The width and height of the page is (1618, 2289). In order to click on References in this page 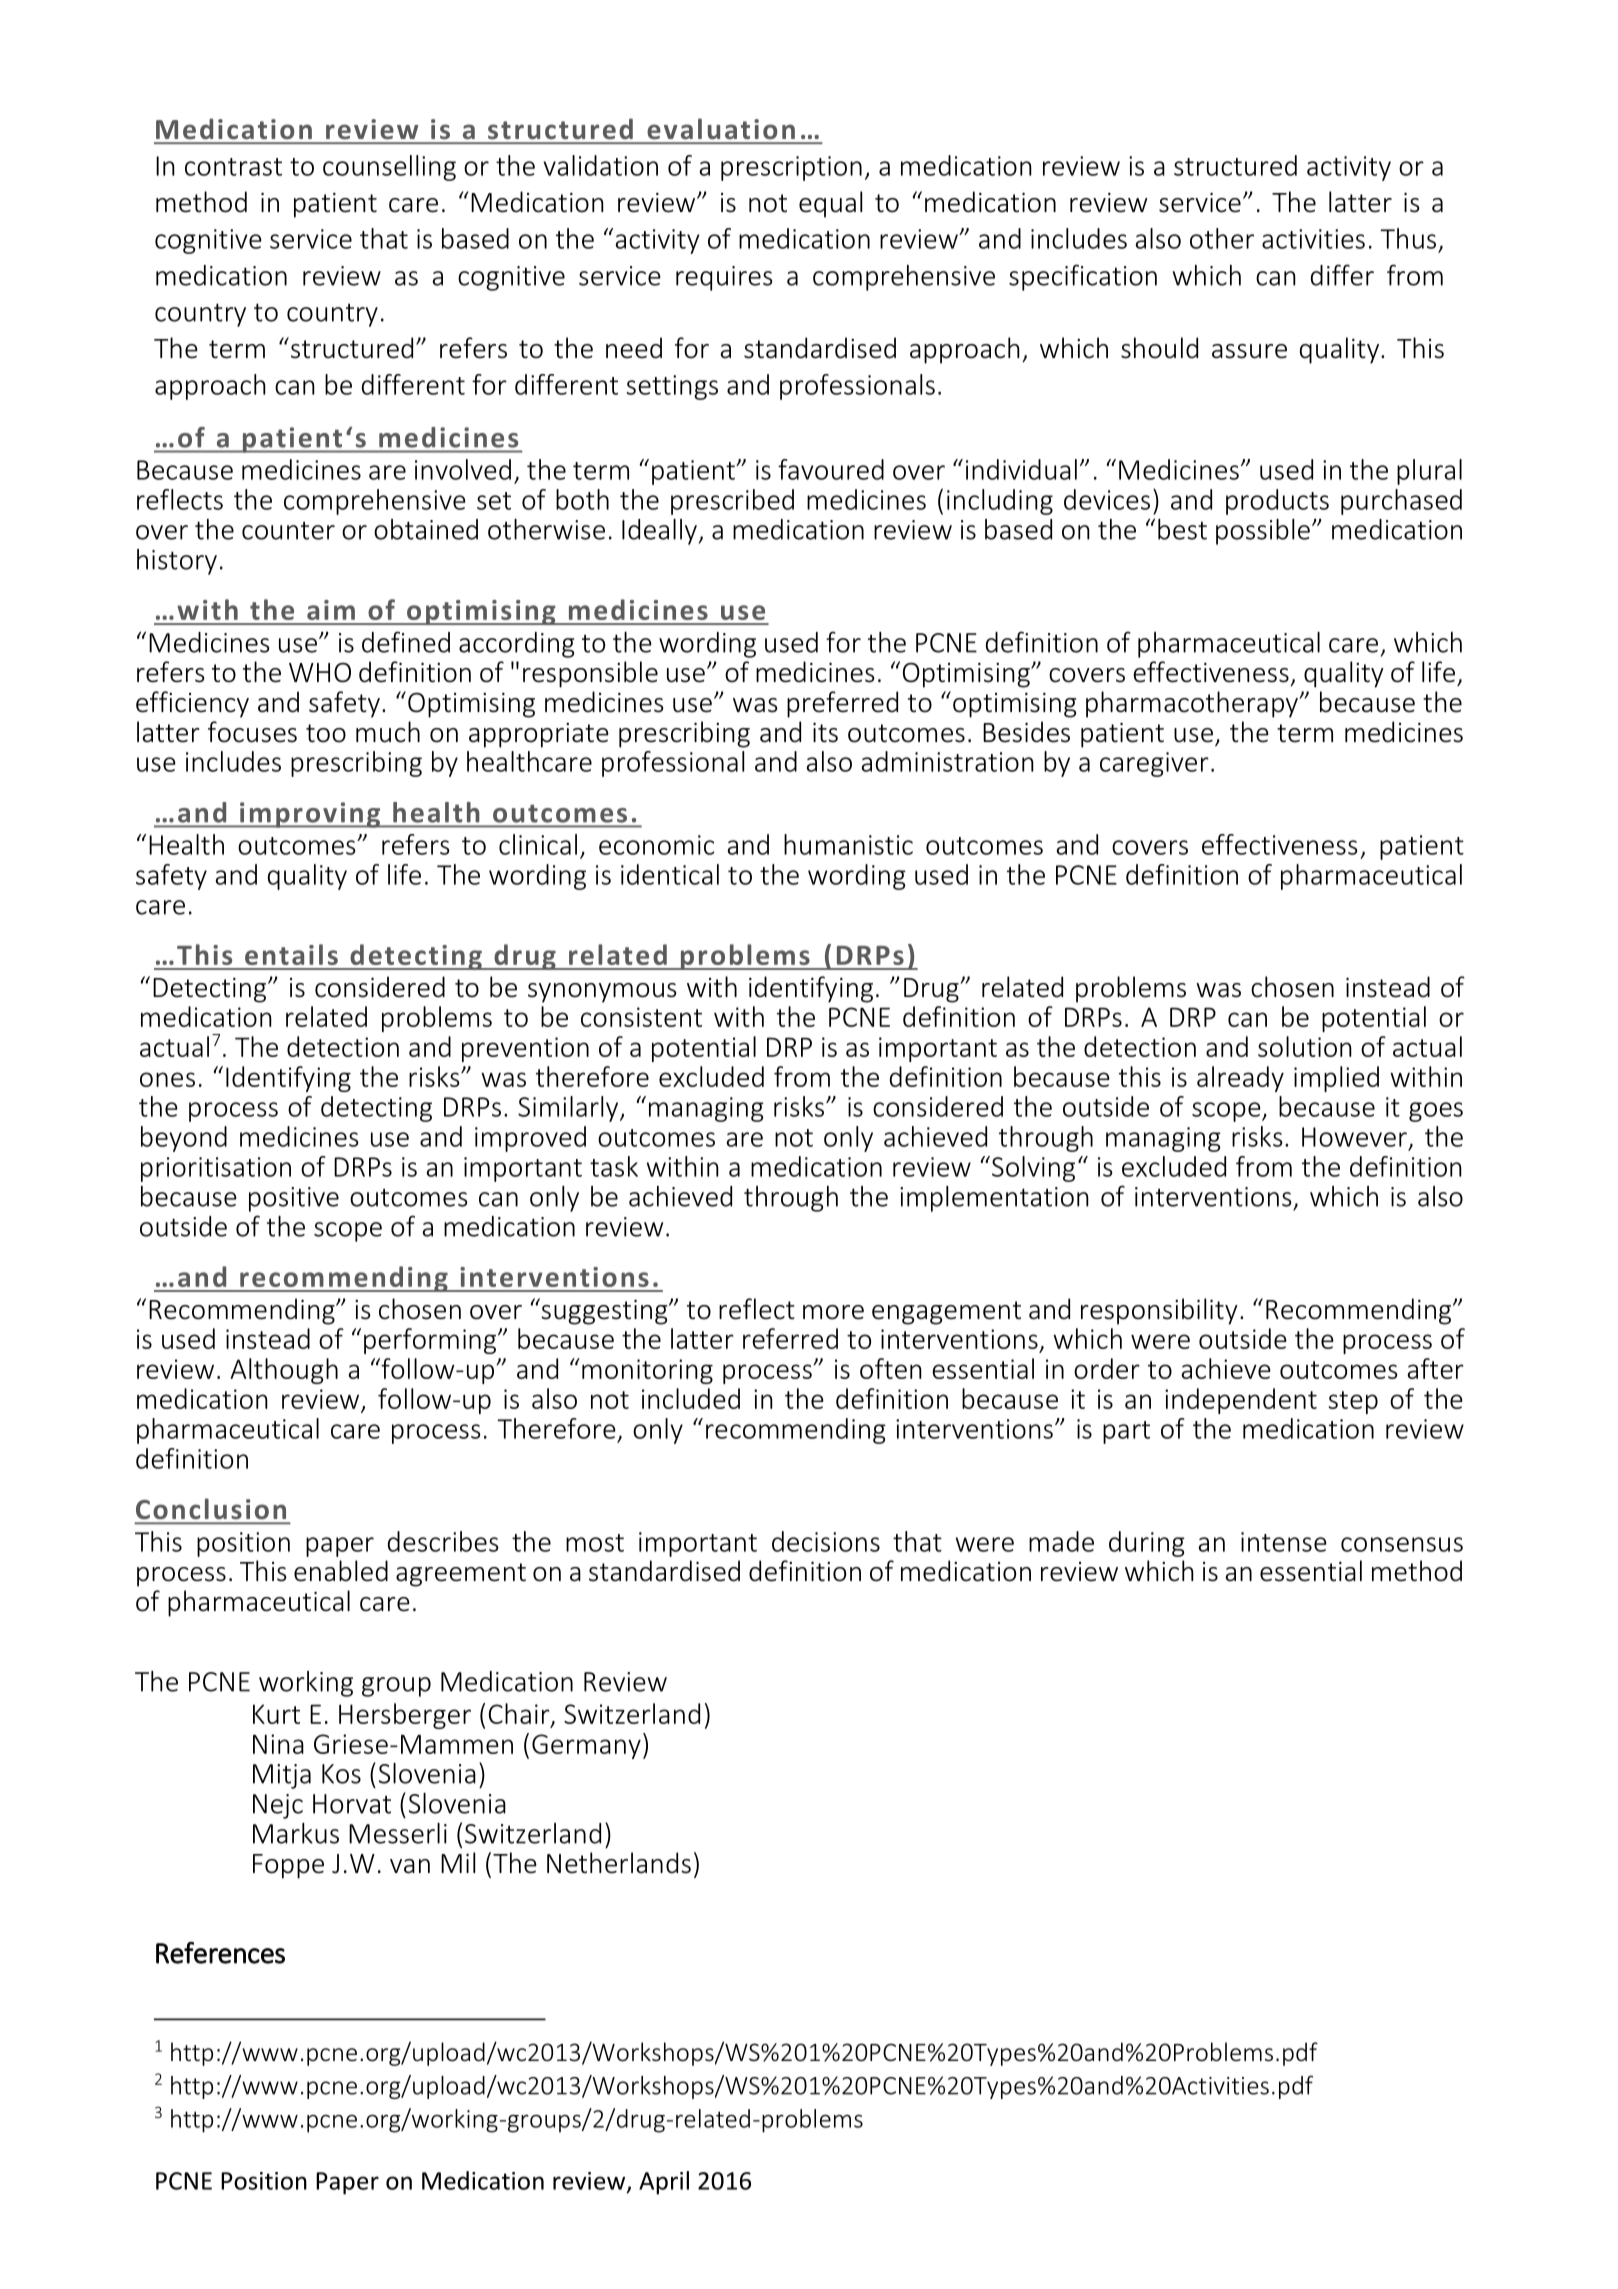, I will do `click(220, 1952)`.
